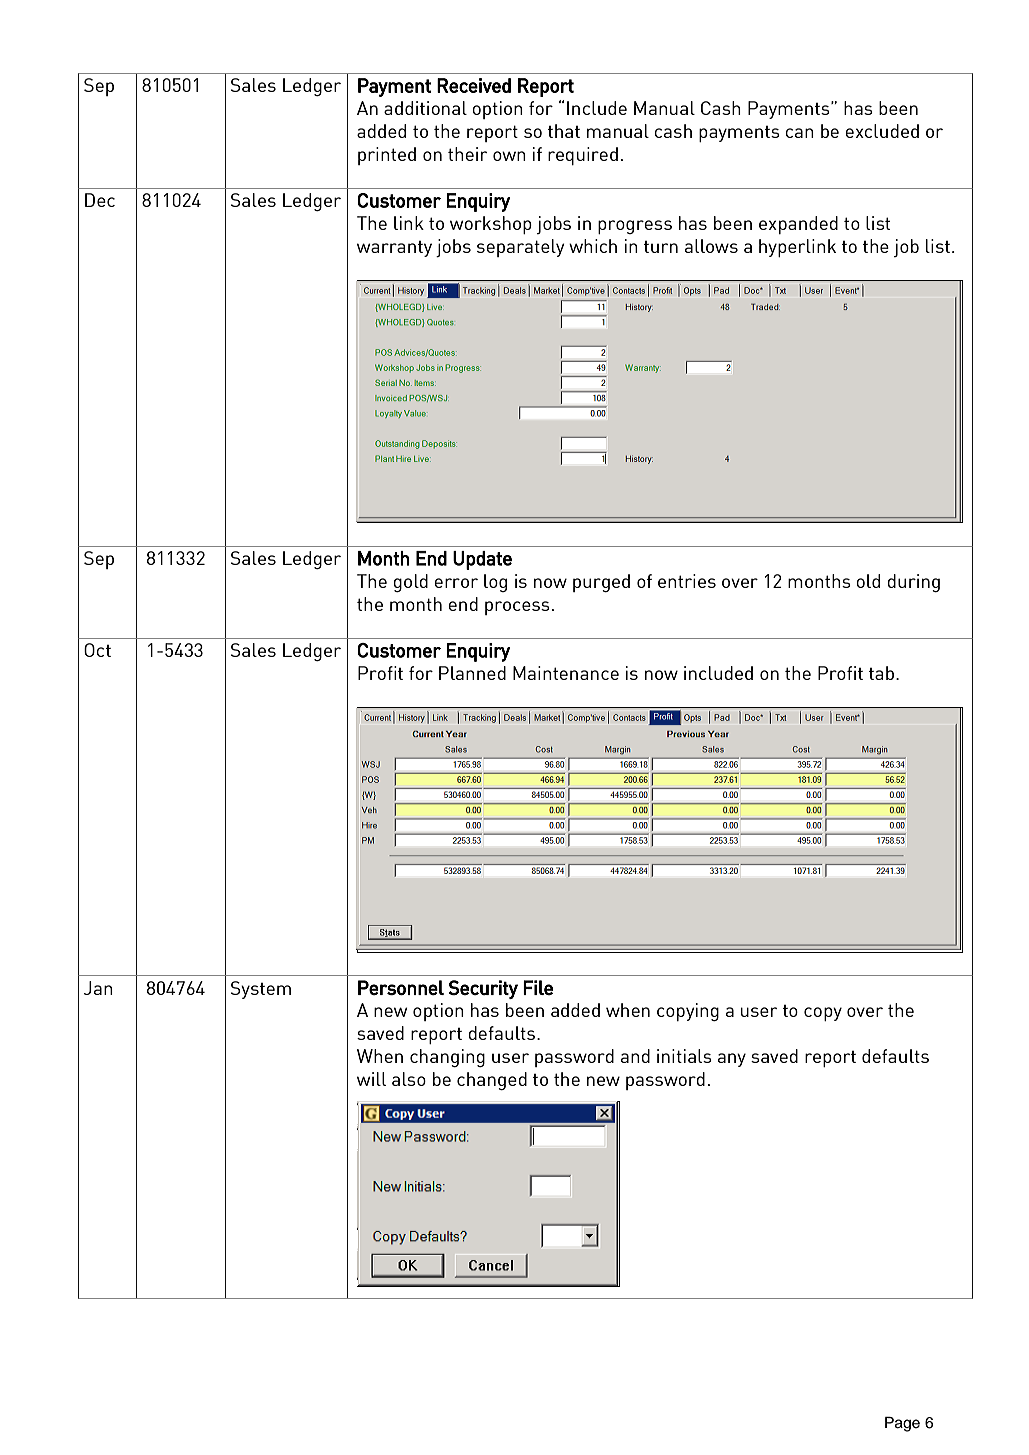 This screenshot has width=1029, height=1455. Describe the element at coordinates (799, 133) in the screenshot. I see `can` at that location.
